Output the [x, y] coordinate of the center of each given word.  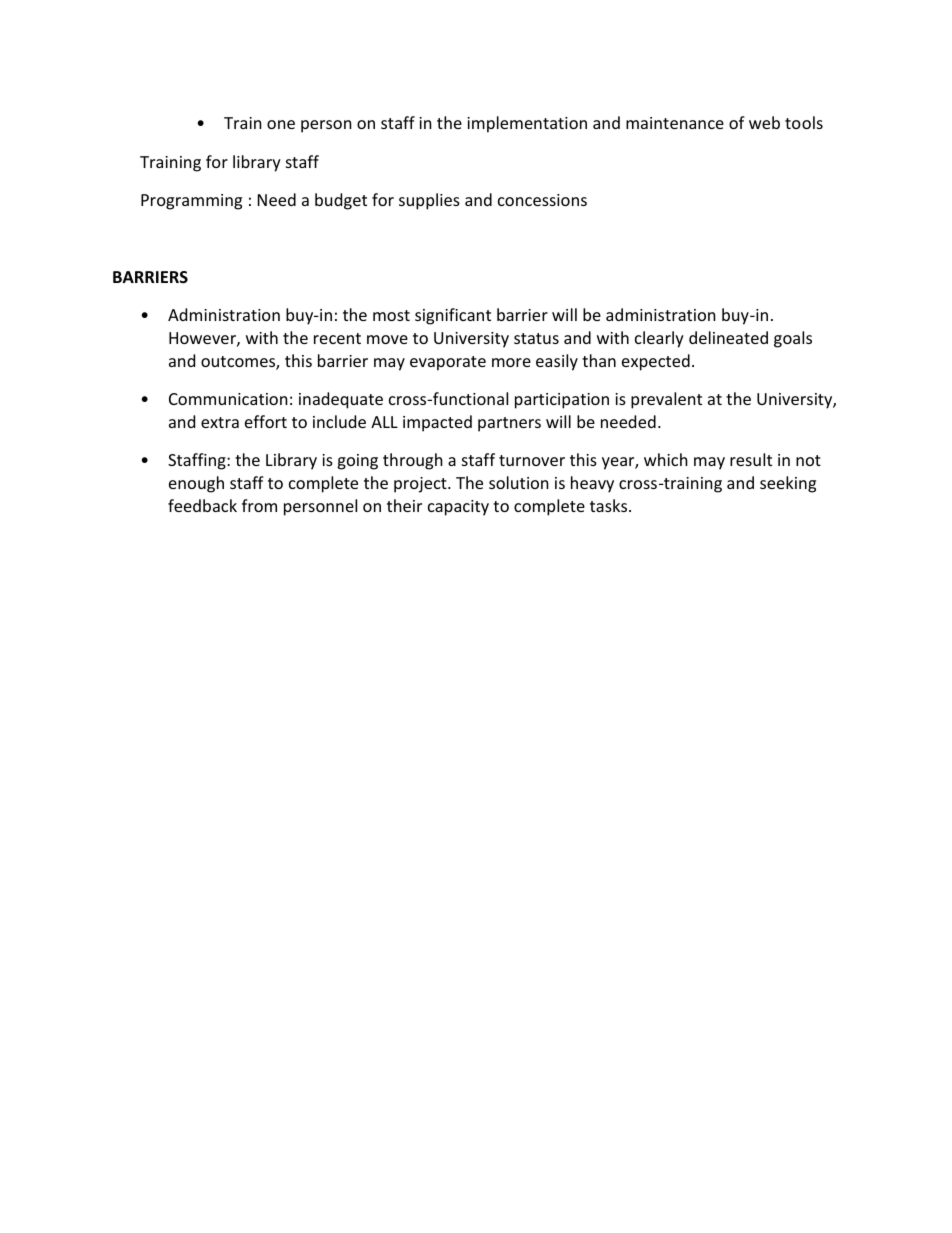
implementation [527, 124]
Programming [191, 202]
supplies [429, 201]
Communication [228, 399]
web [764, 122]
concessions [542, 200]
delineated [728, 337]
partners [509, 424]
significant [453, 316]
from [259, 505]
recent [337, 338]
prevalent [666, 400]
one [281, 124]
